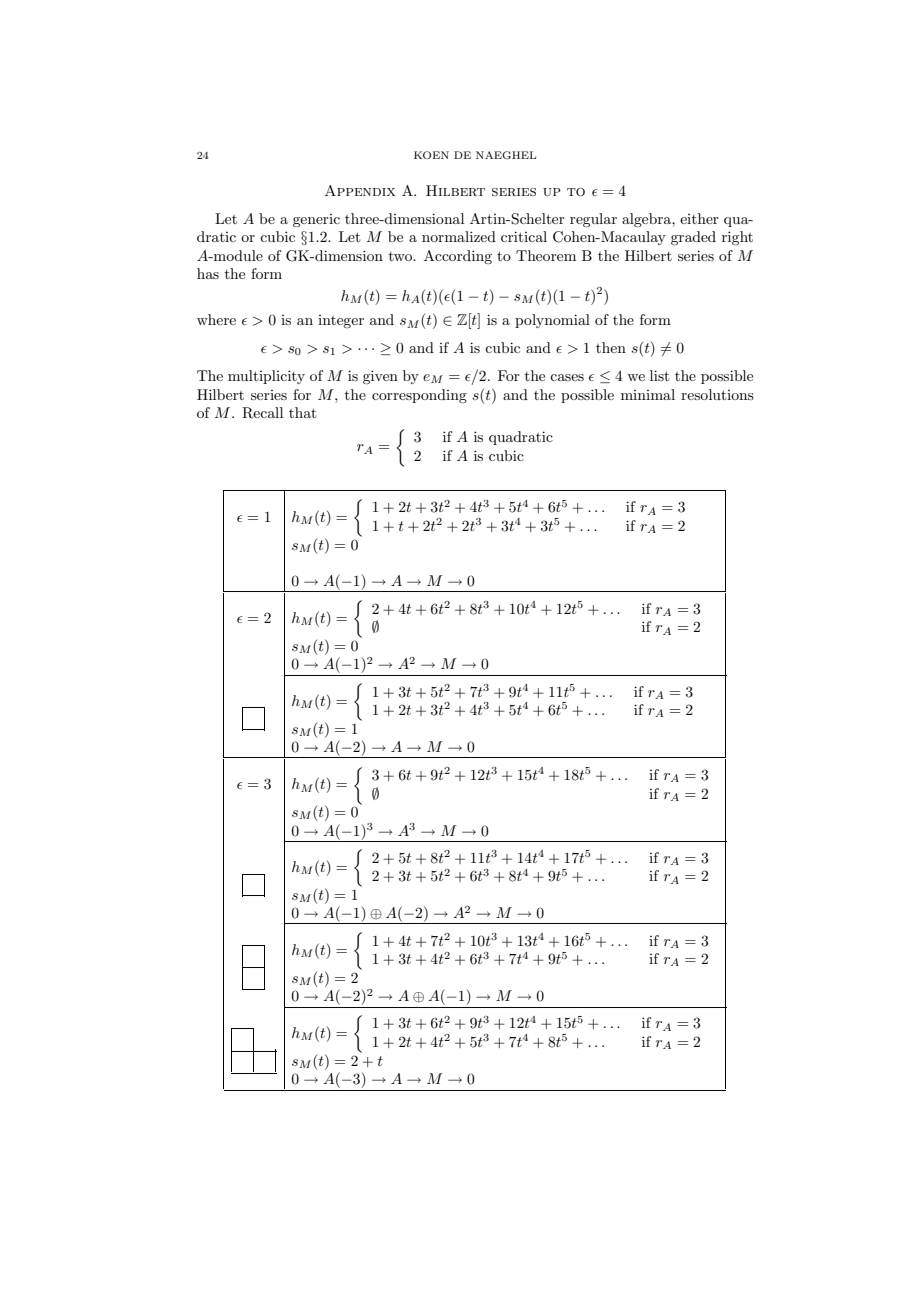 The width and height of the screenshot is (924, 1308). I want to click on According, so click(458, 257).
